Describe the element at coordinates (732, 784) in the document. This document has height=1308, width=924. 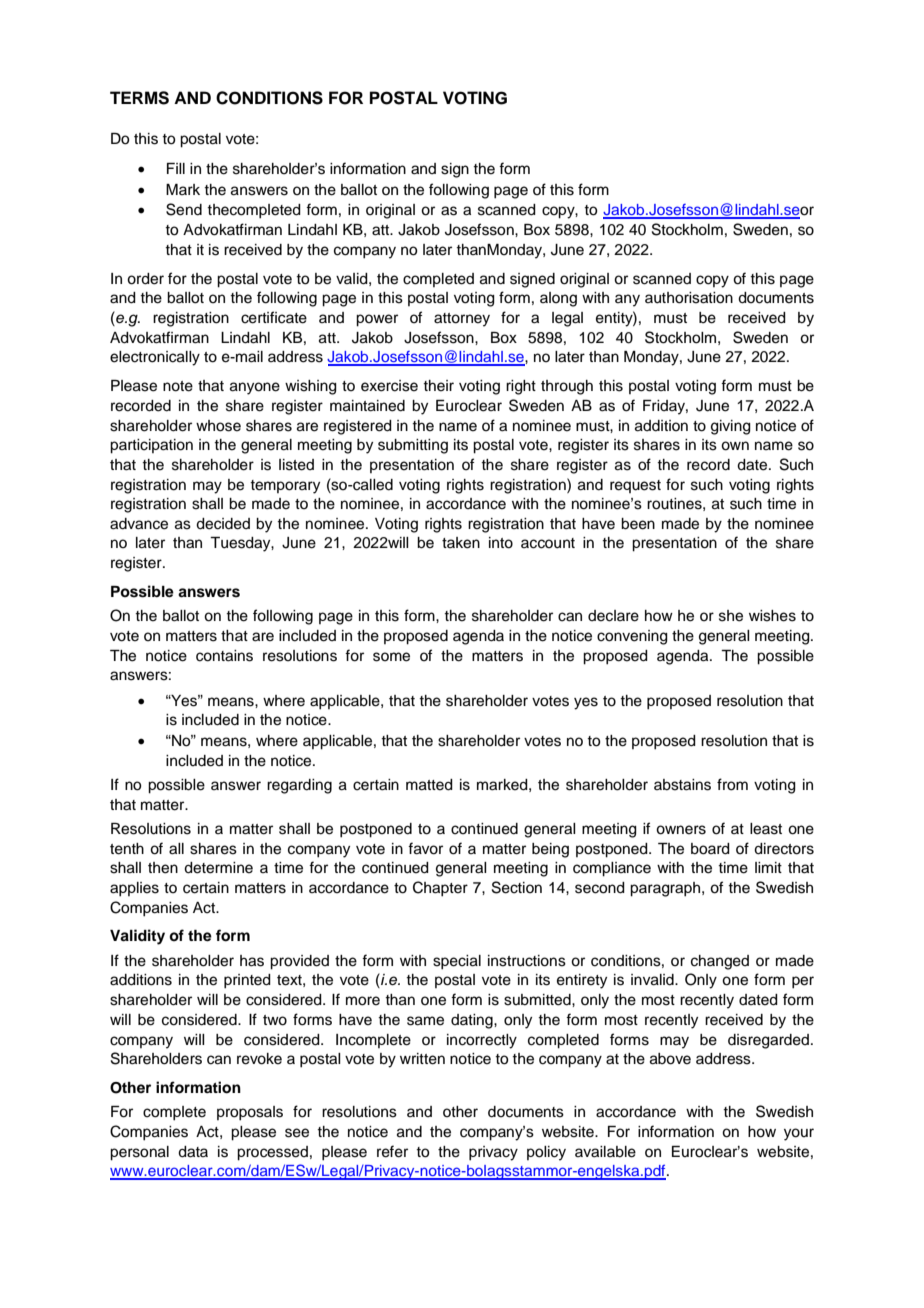
I see `from` at that location.
